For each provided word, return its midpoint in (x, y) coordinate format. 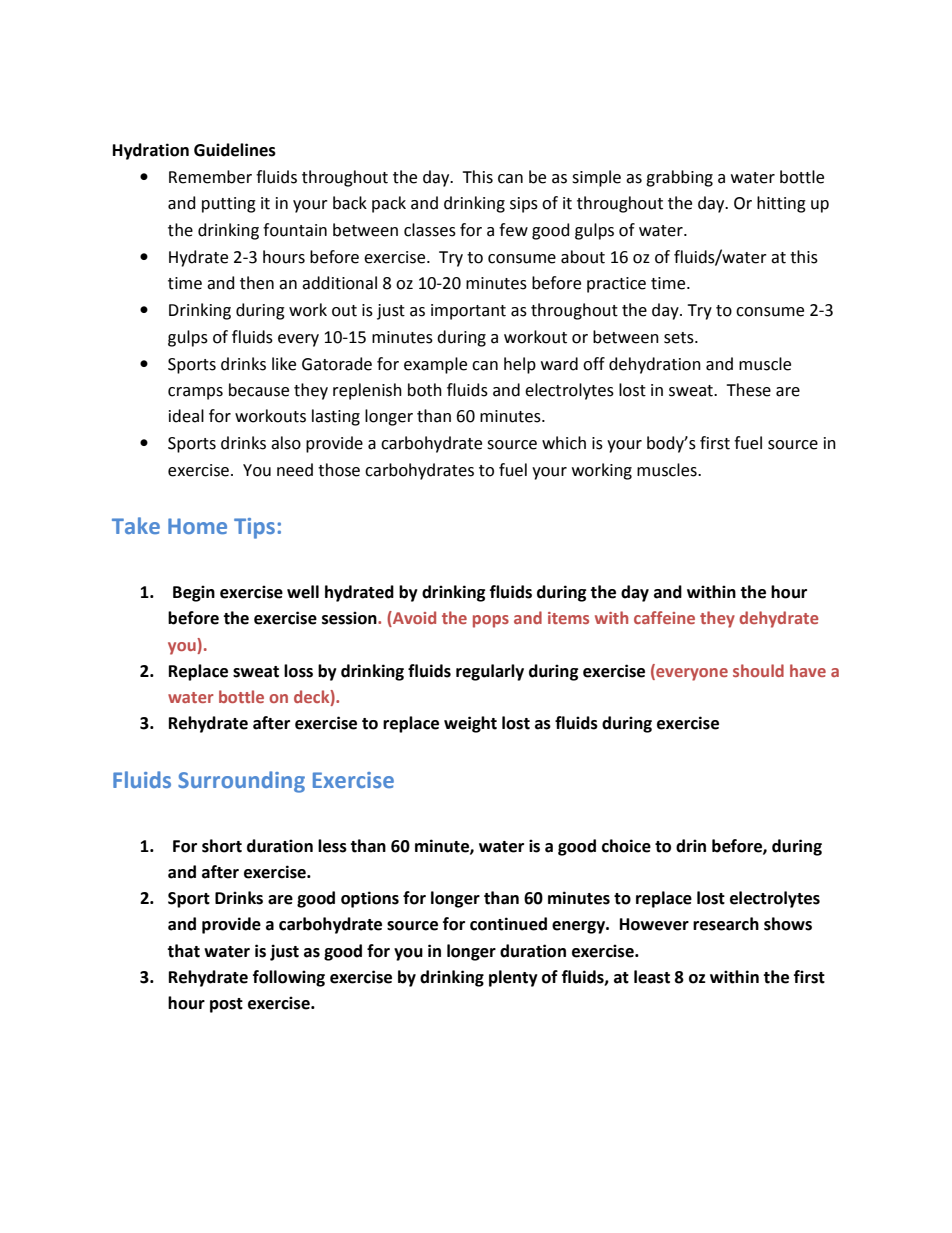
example (435, 365)
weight (470, 724)
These (748, 390)
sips (524, 205)
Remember (210, 177)
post (226, 1005)
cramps (195, 393)
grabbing (679, 178)
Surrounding (241, 782)
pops (491, 621)
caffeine (664, 617)
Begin (194, 593)
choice (626, 846)
